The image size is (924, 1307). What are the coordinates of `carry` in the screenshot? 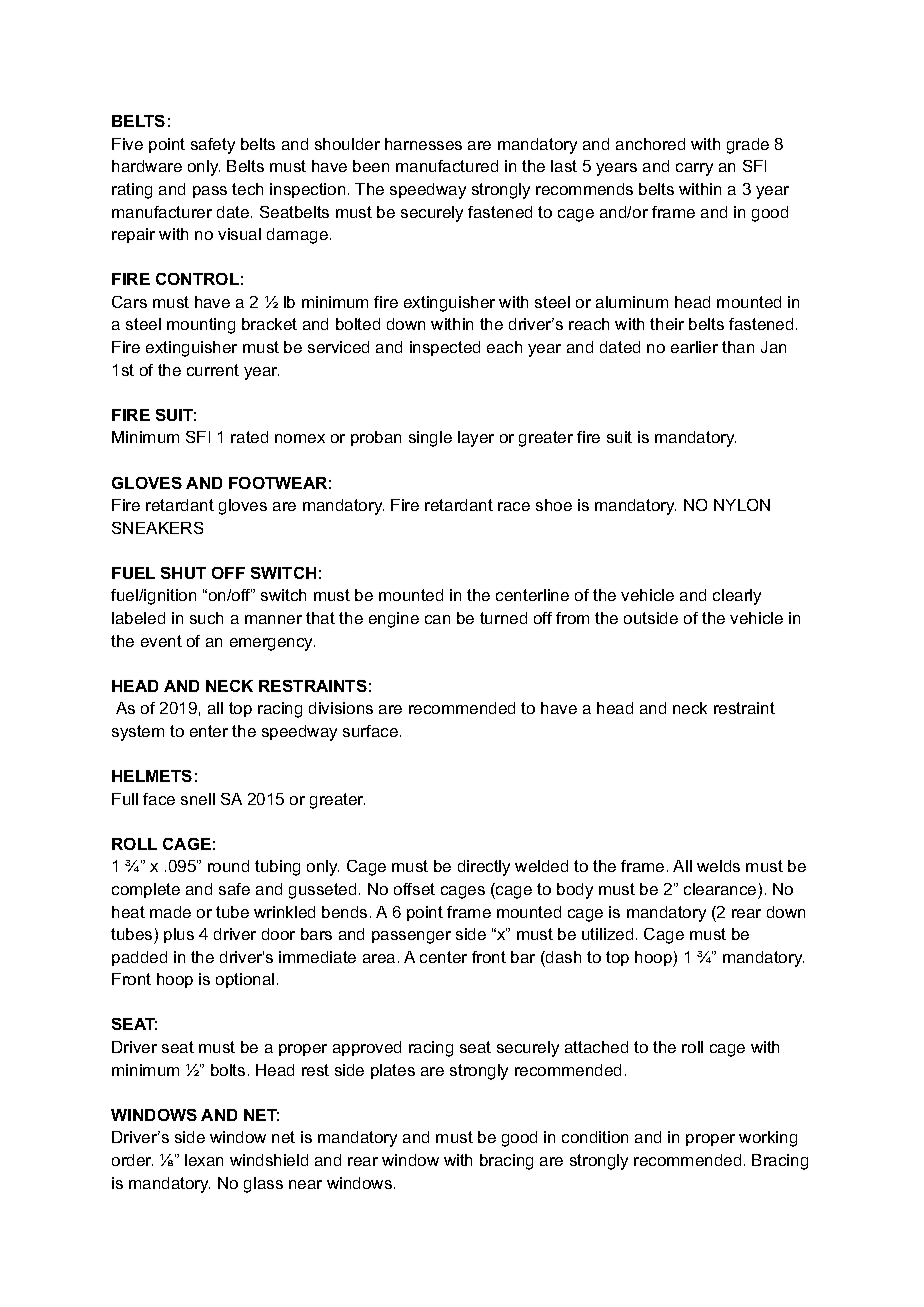 It's located at (694, 169).
